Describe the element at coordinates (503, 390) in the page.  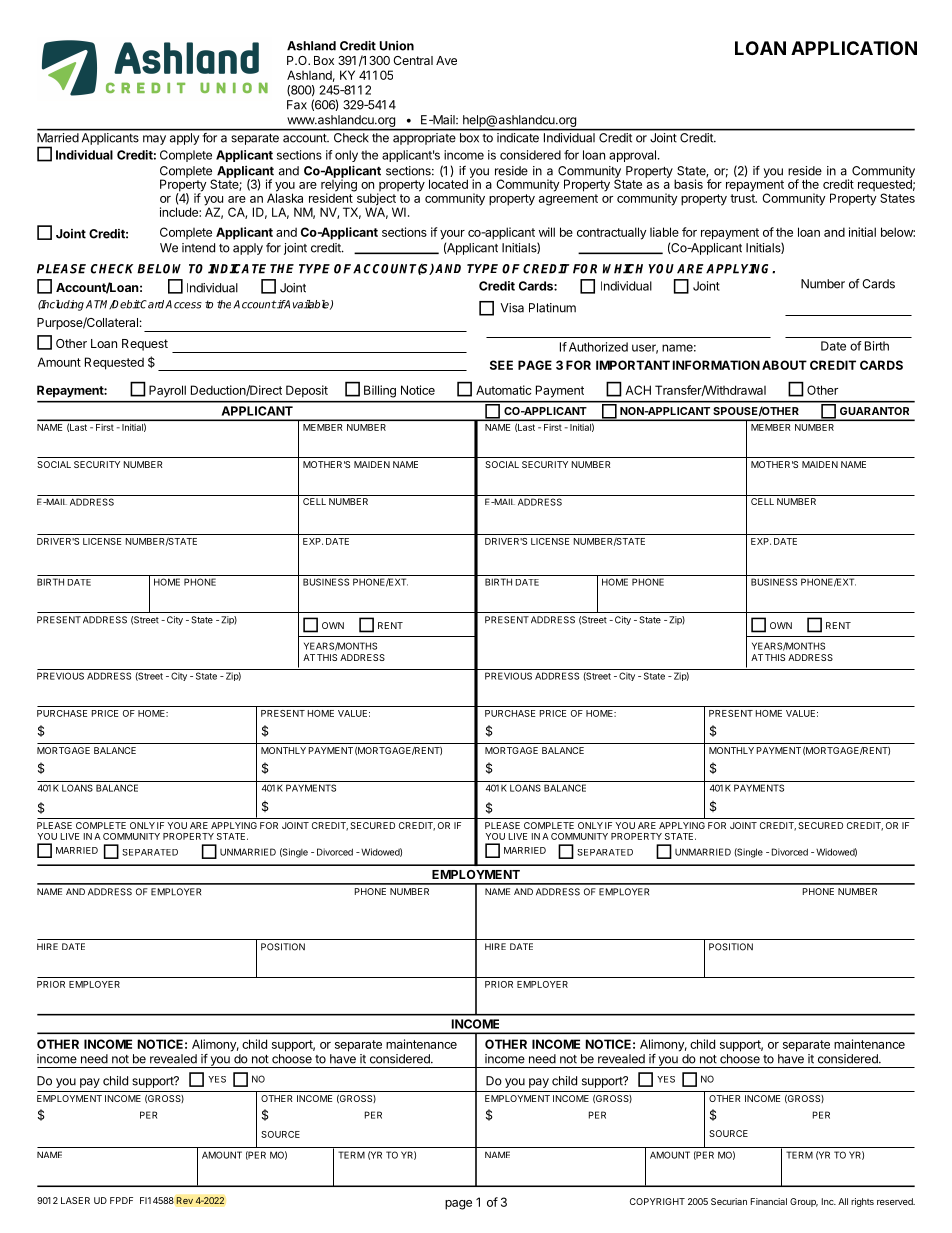
I see `Automatic` at that location.
